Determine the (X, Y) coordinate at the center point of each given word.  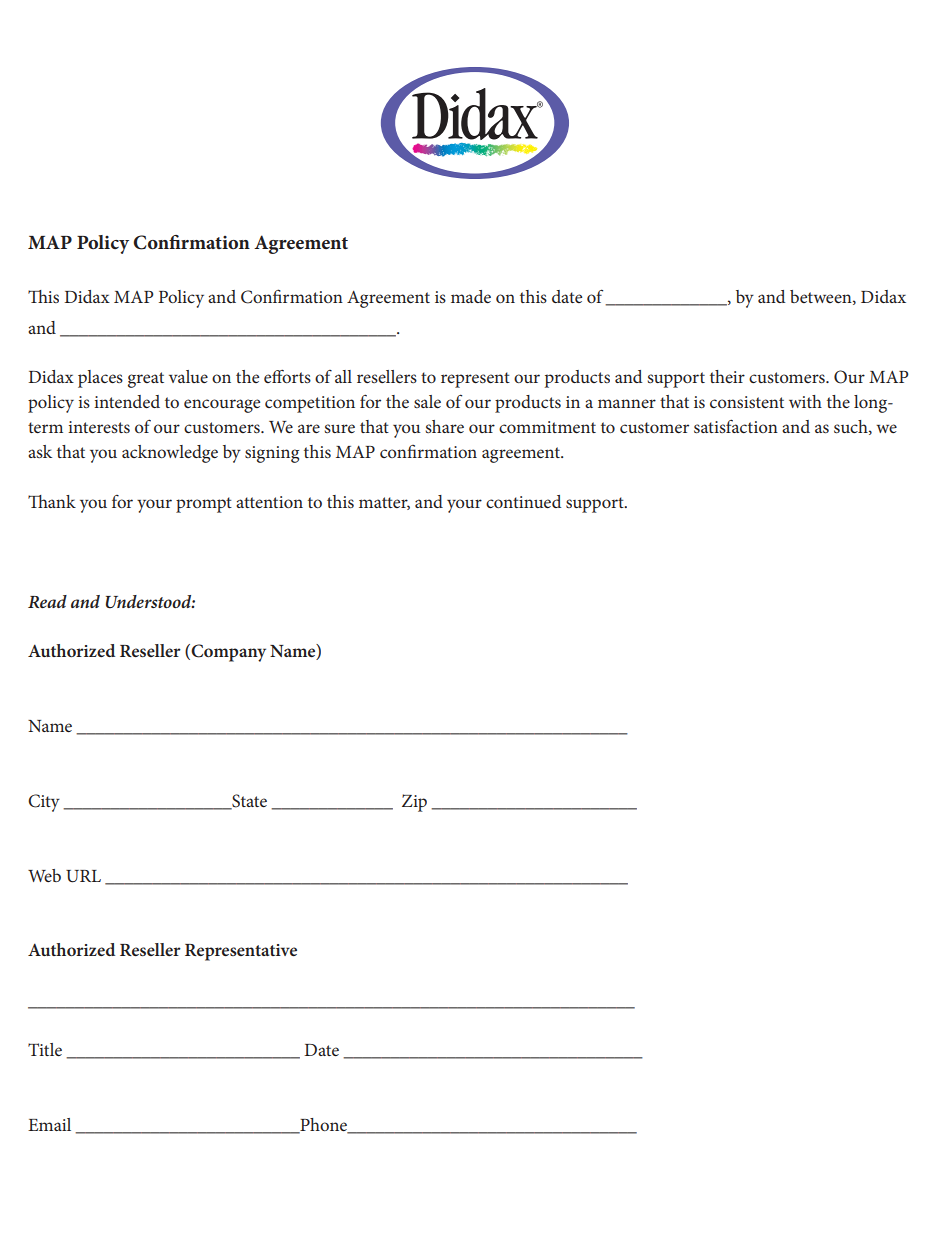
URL (83, 876)
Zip (414, 803)
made (471, 296)
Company (227, 653)
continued (523, 501)
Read (47, 601)
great (146, 380)
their (727, 376)
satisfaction (736, 426)
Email (49, 1124)
